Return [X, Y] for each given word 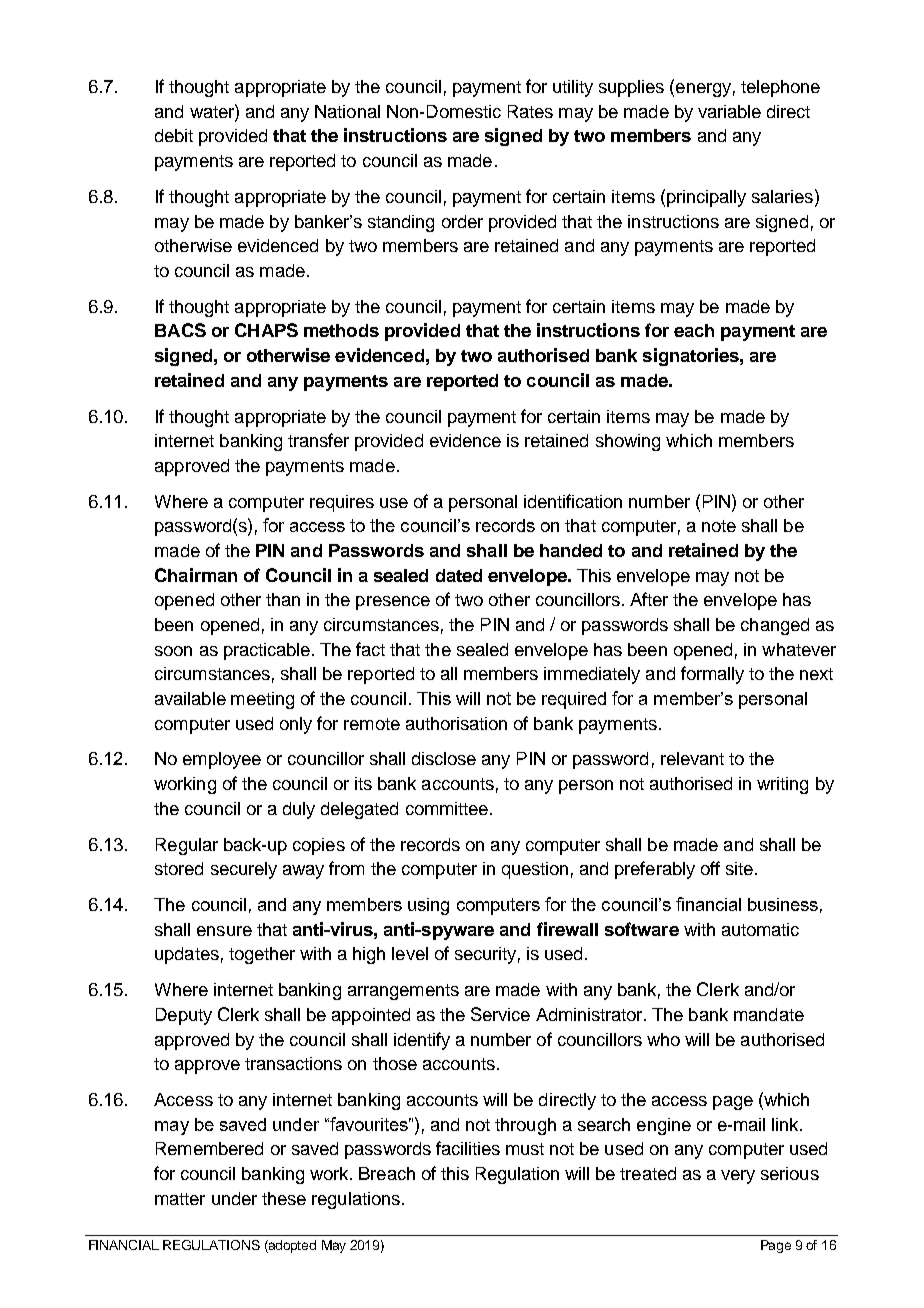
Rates [530, 111]
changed [775, 626]
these [284, 1198]
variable [729, 111]
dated [459, 575]
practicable [267, 651]
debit [174, 135]
